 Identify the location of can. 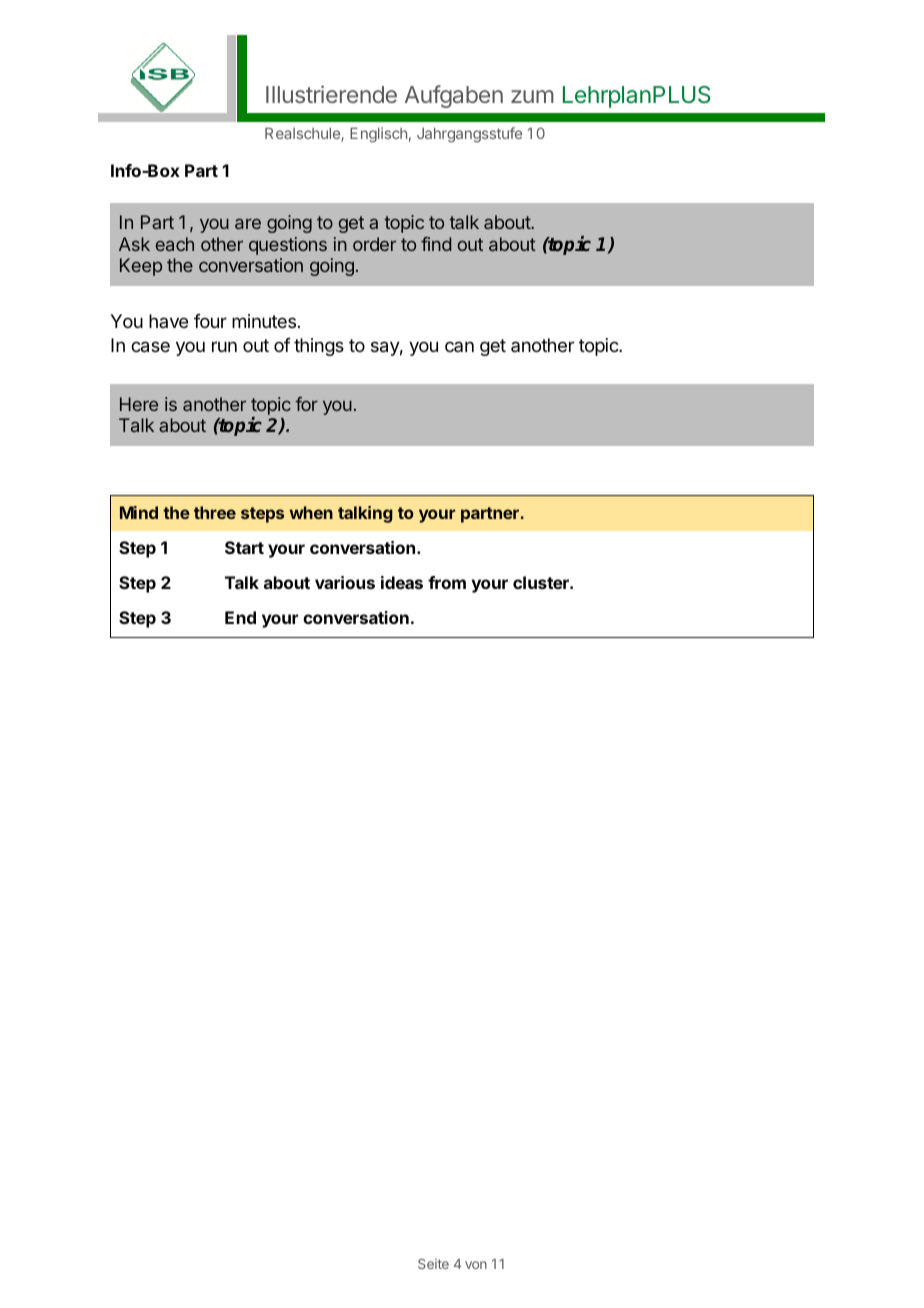
(459, 346).
